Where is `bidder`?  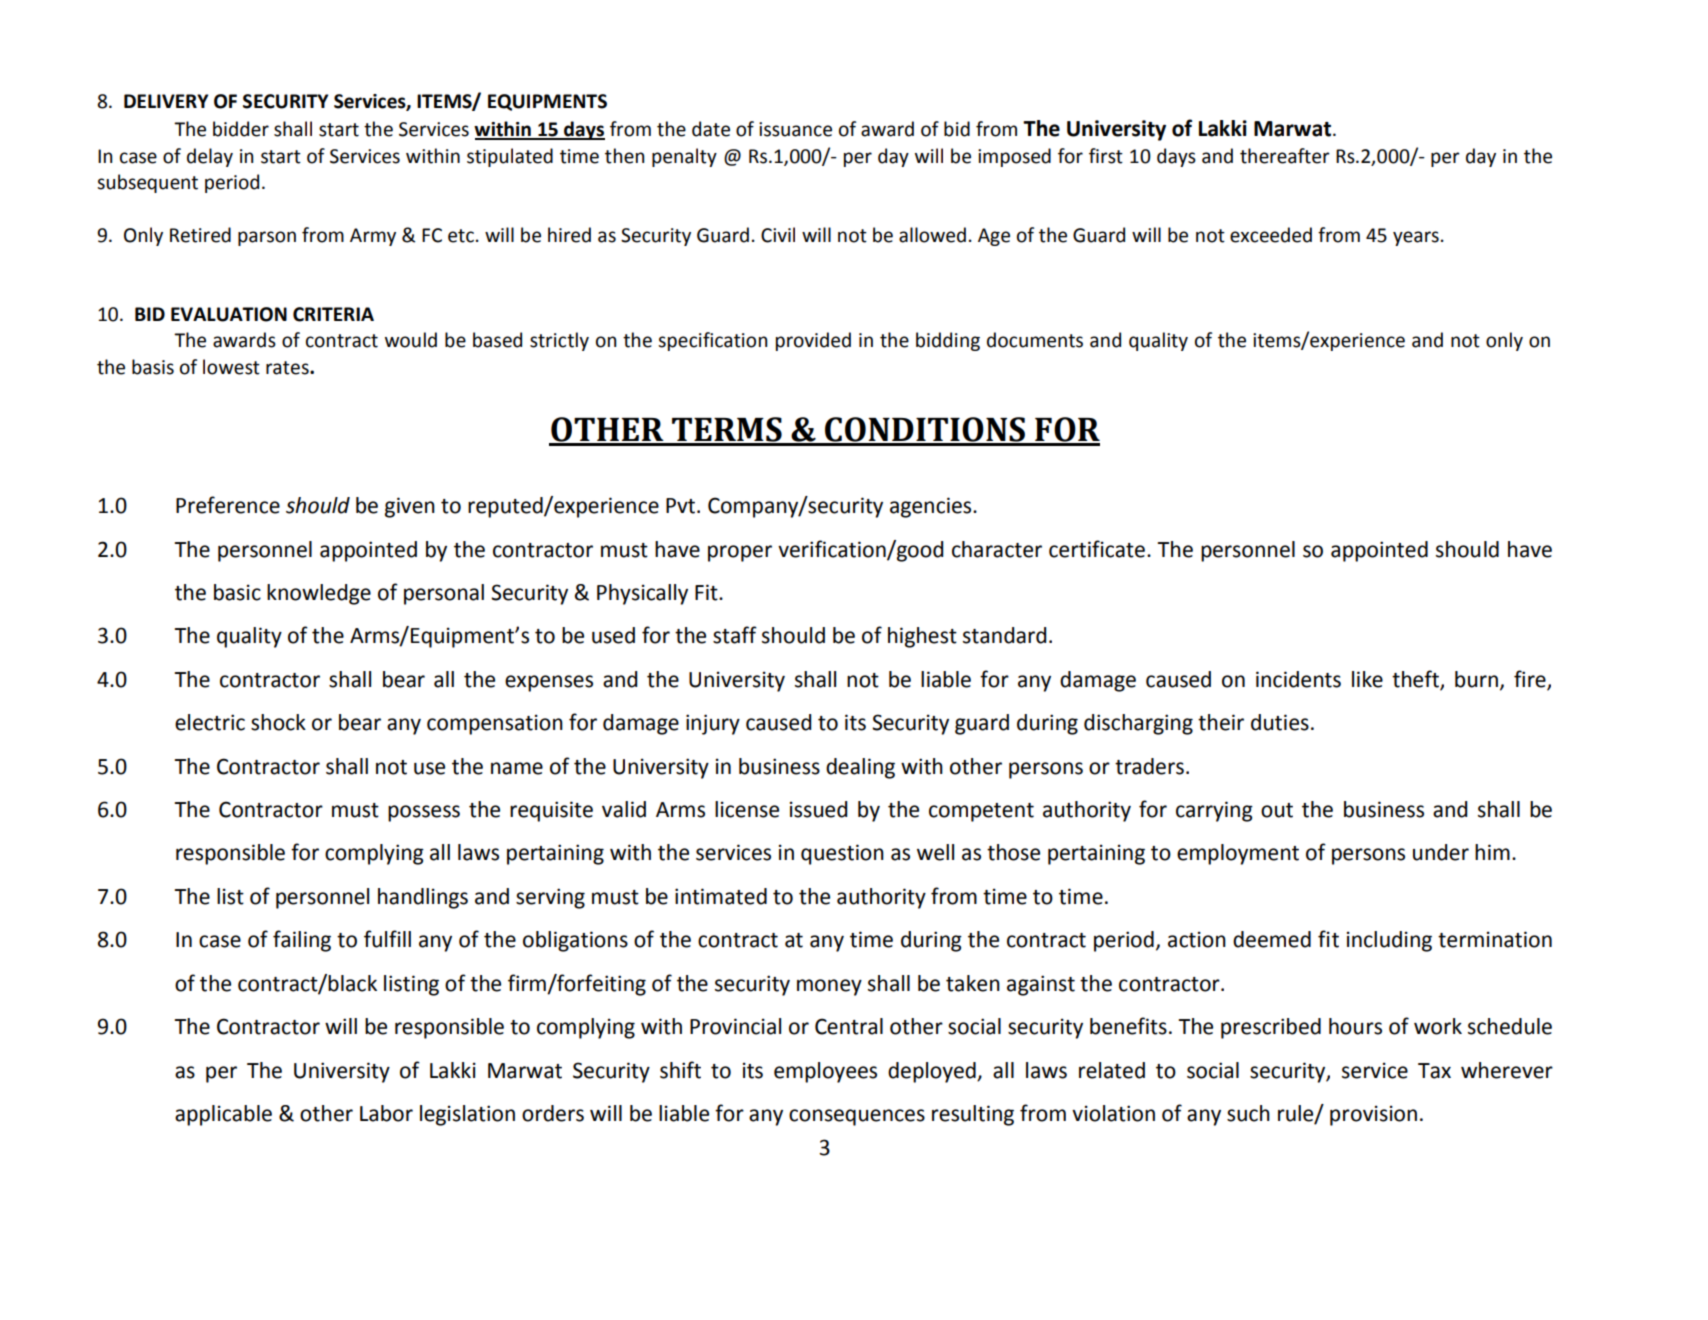
bidder is located at coordinates (241, 129).
